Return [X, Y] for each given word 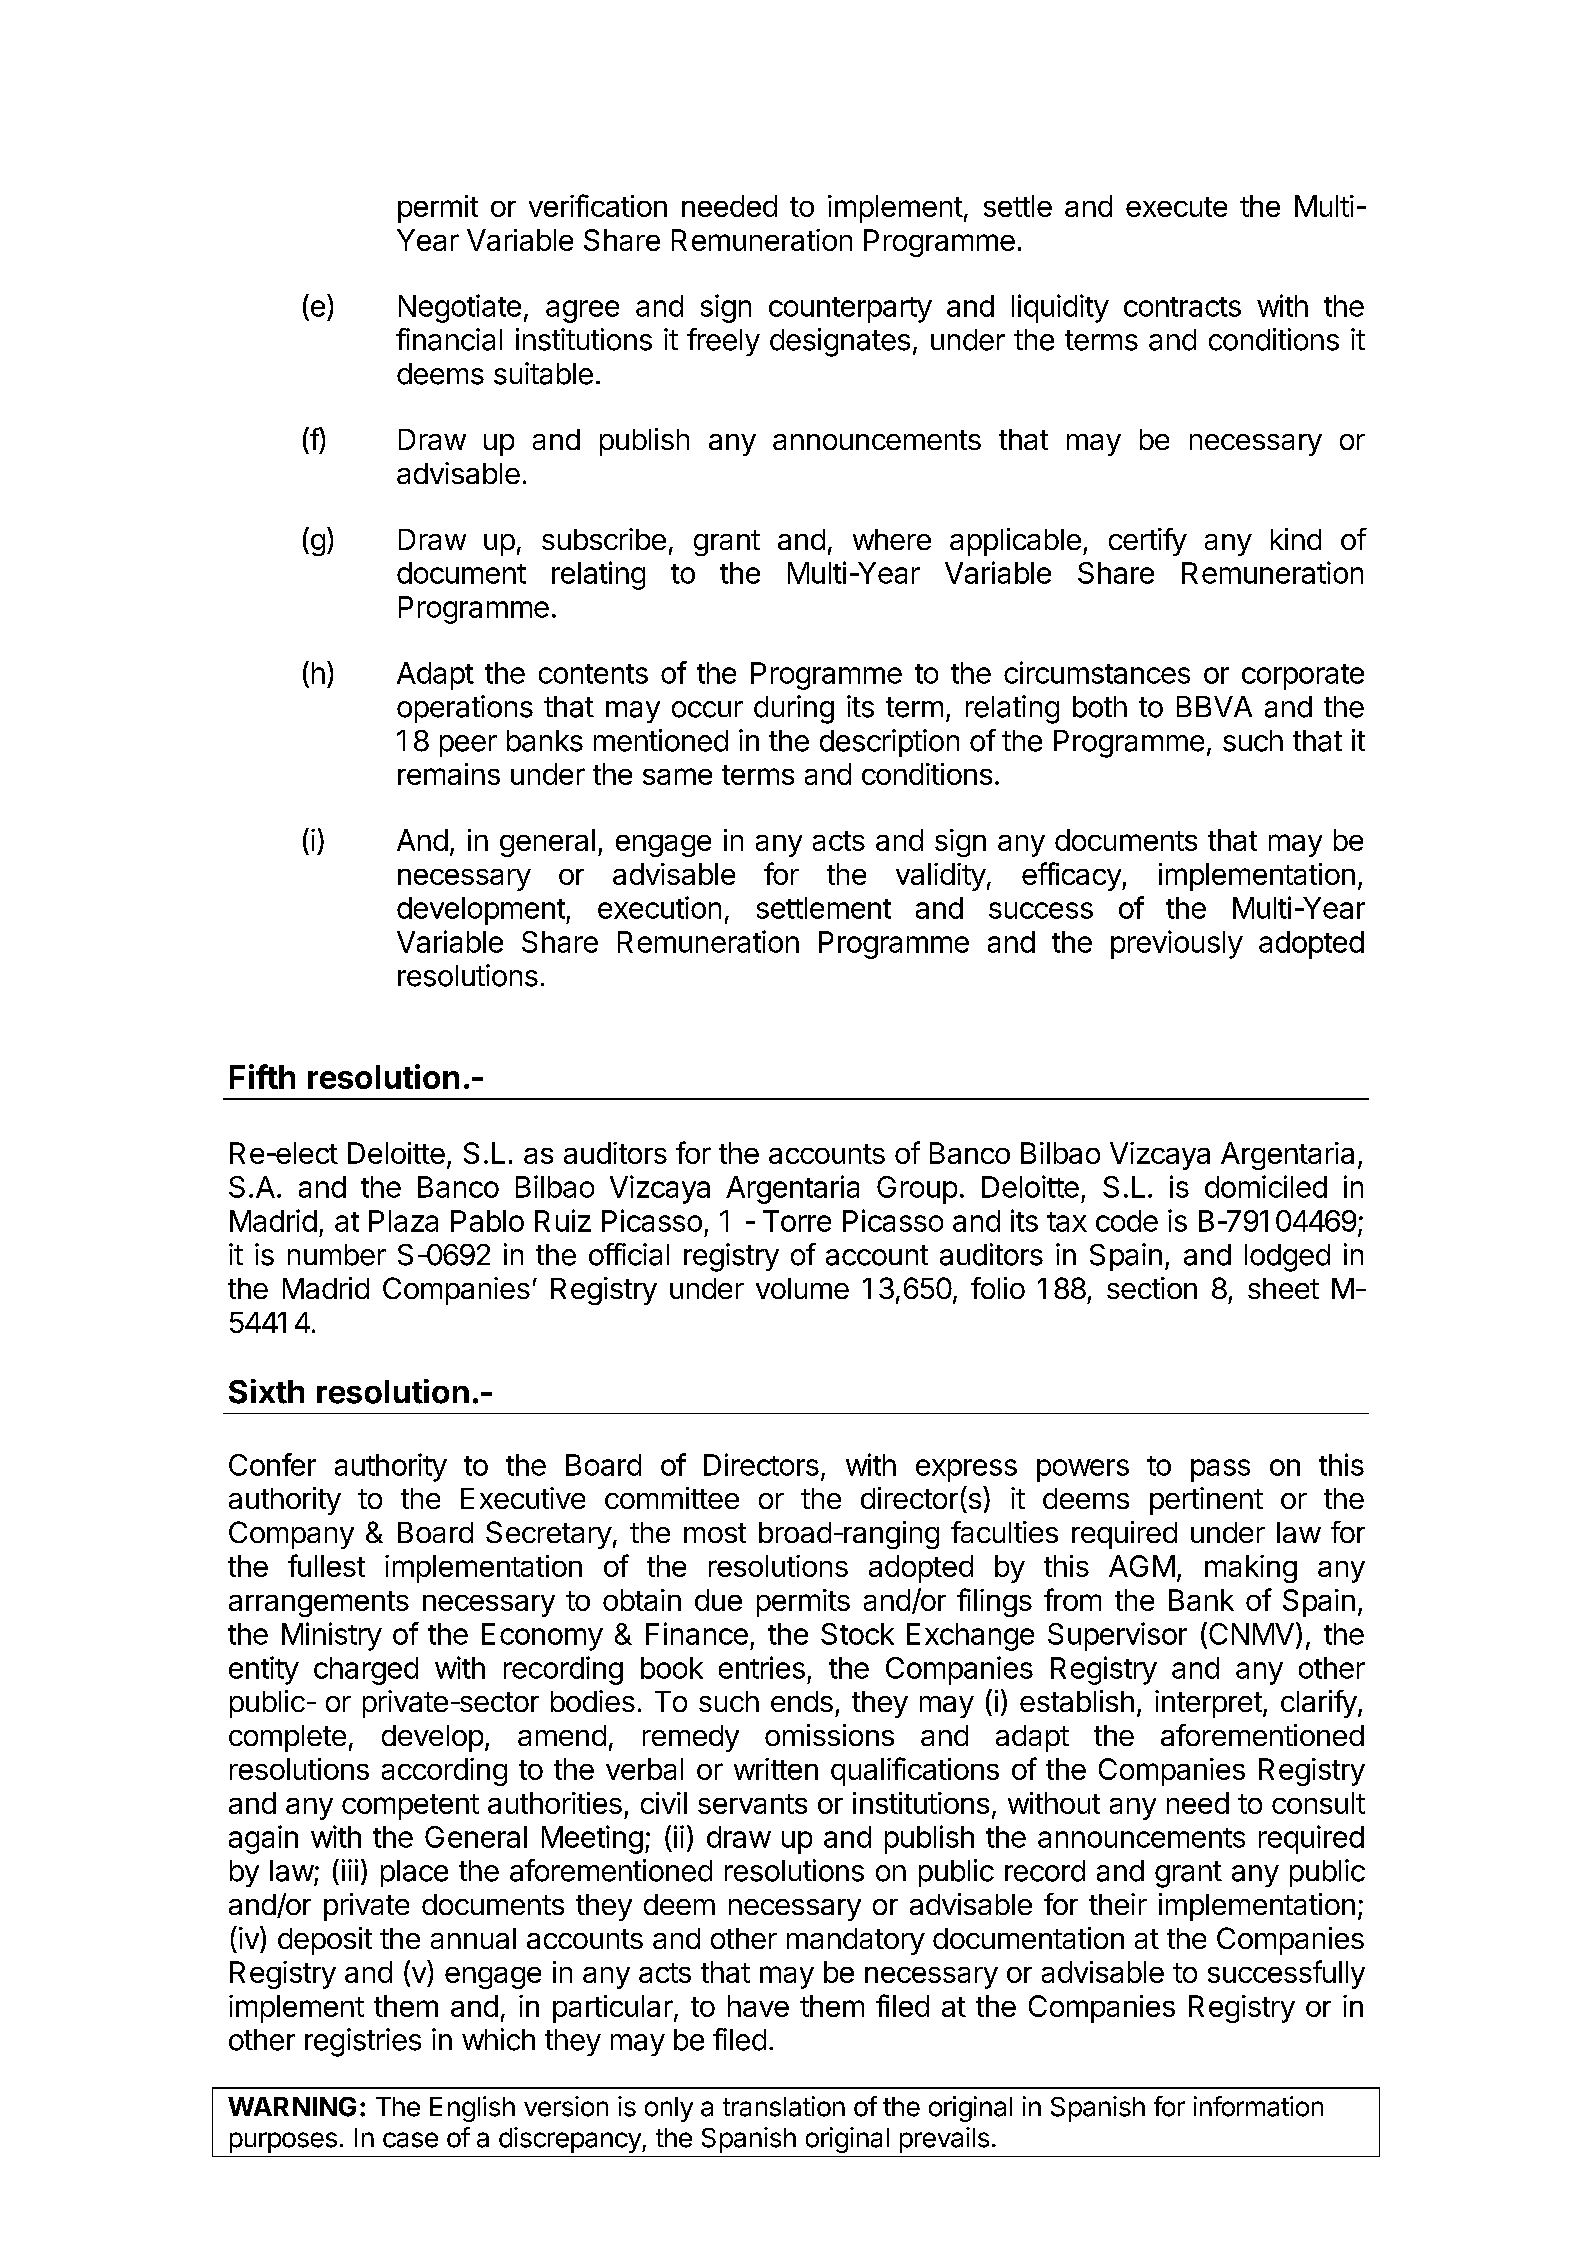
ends [802, 1701]
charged [366, 1671]
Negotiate [460, 308]
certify [1148, 542]
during [794, 709]
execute [1176, 207]
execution [659, 907]
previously [1177, 944]
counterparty [850, 310]
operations [465, 709]
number [337, 1255]
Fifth [262, 1076]
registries [363, 2042]
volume [802, 1288]
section [1152, 1288]
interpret [1208, 1704]
